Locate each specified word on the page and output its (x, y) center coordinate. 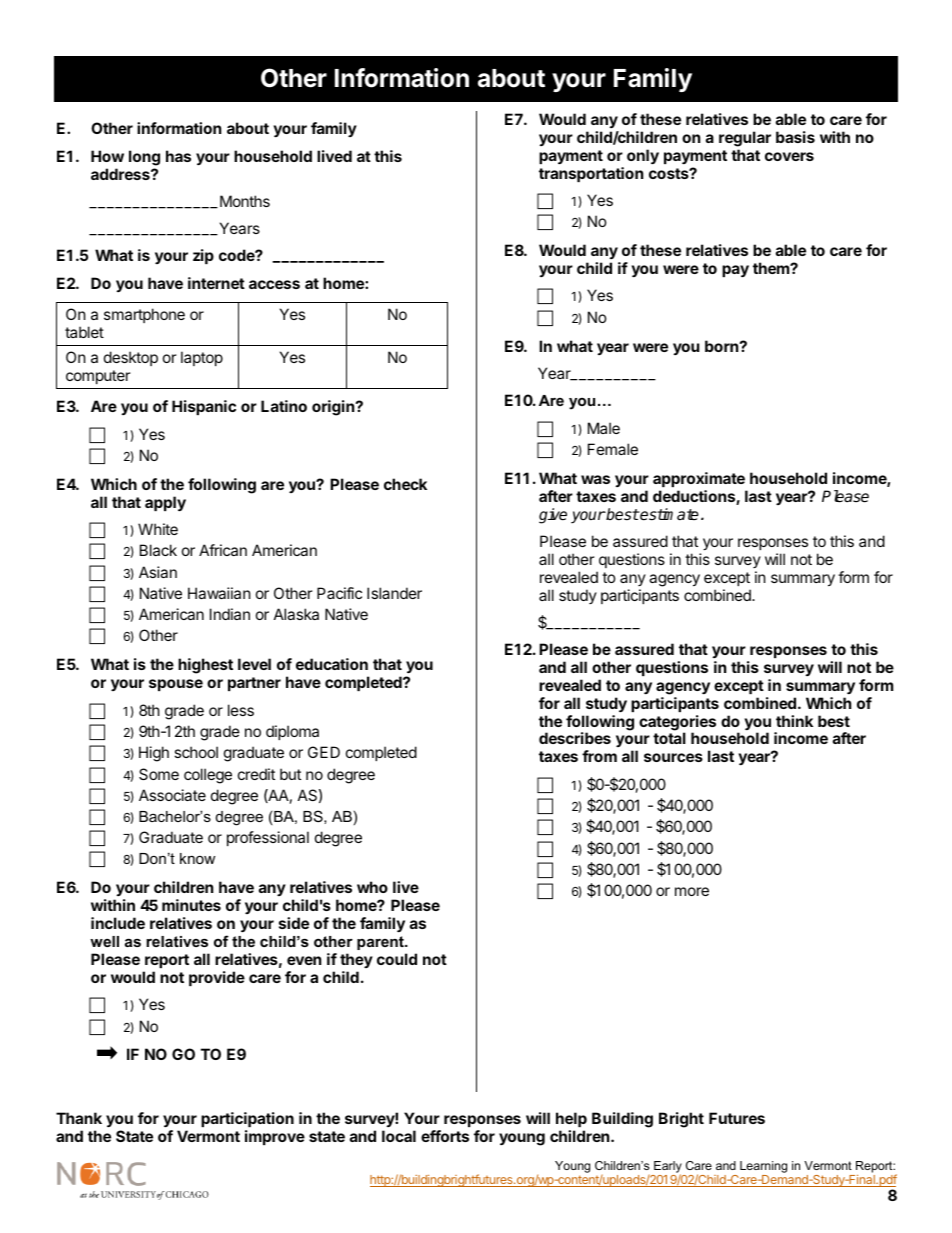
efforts (445, 1136)
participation (247, 1119)
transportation (591, 174)
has (178, 156)
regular (745, 139)
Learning (763, 1167)
